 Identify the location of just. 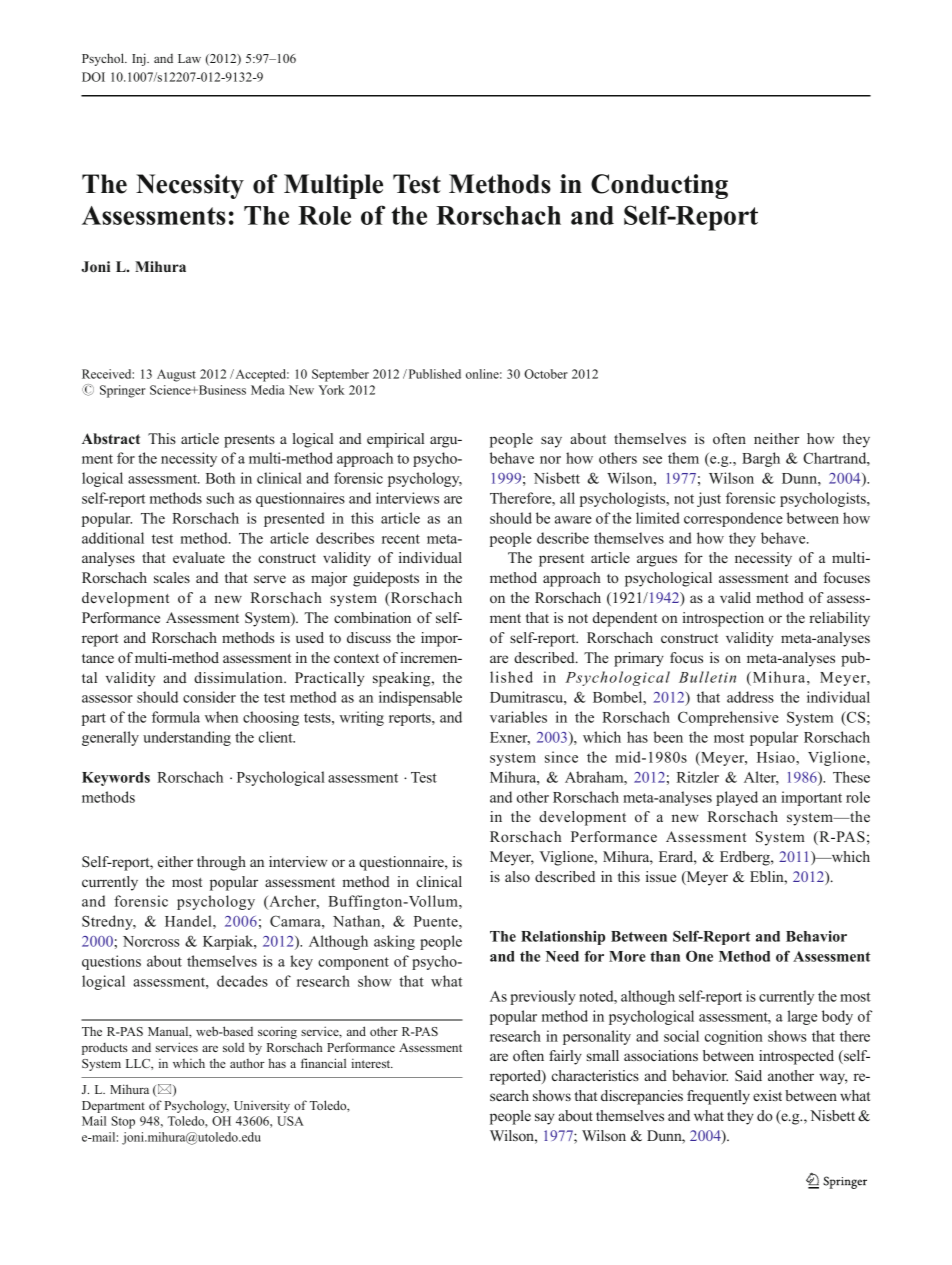
(709, 499).
